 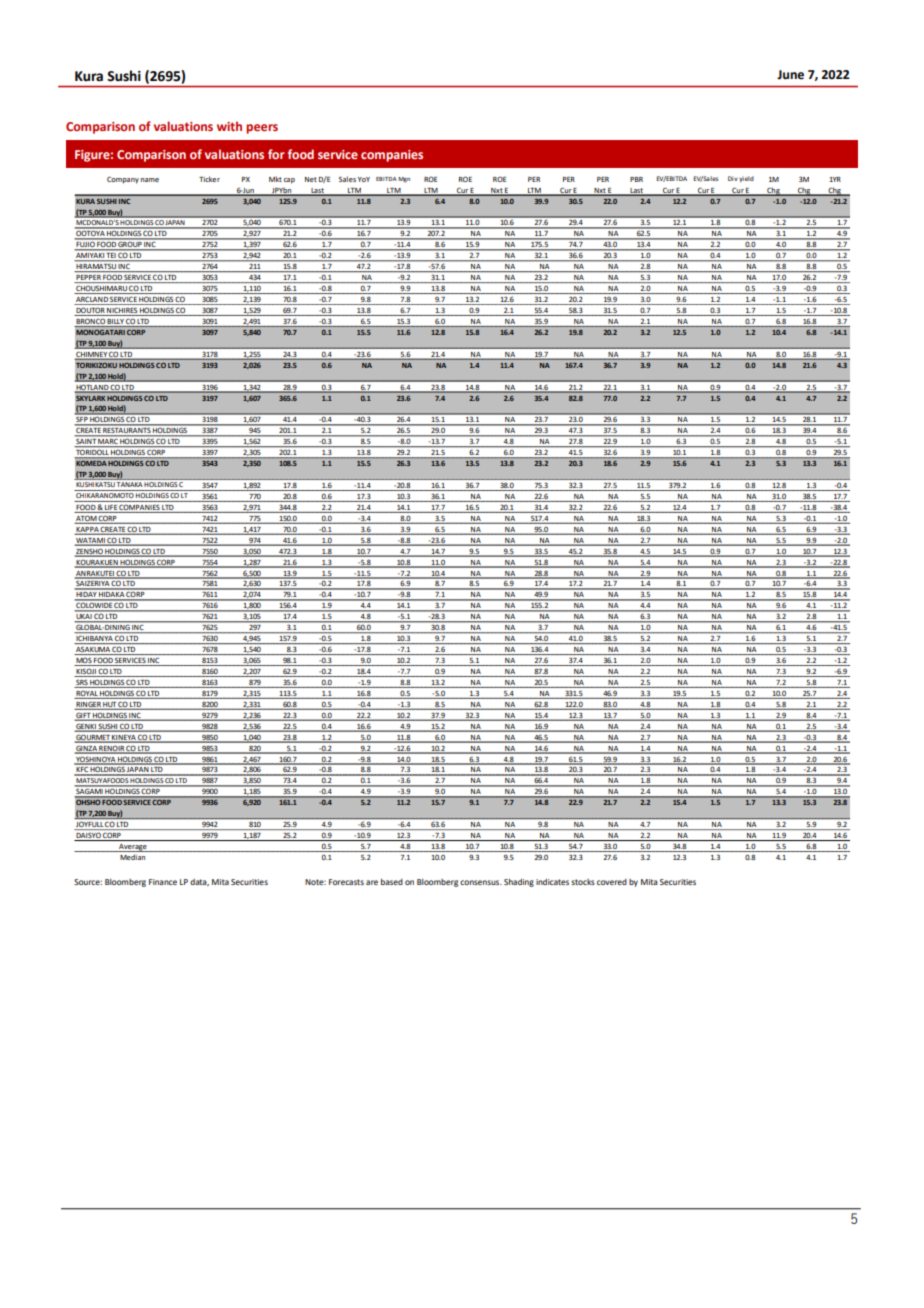 I want to click on peers, so click(x=262, y=129).
